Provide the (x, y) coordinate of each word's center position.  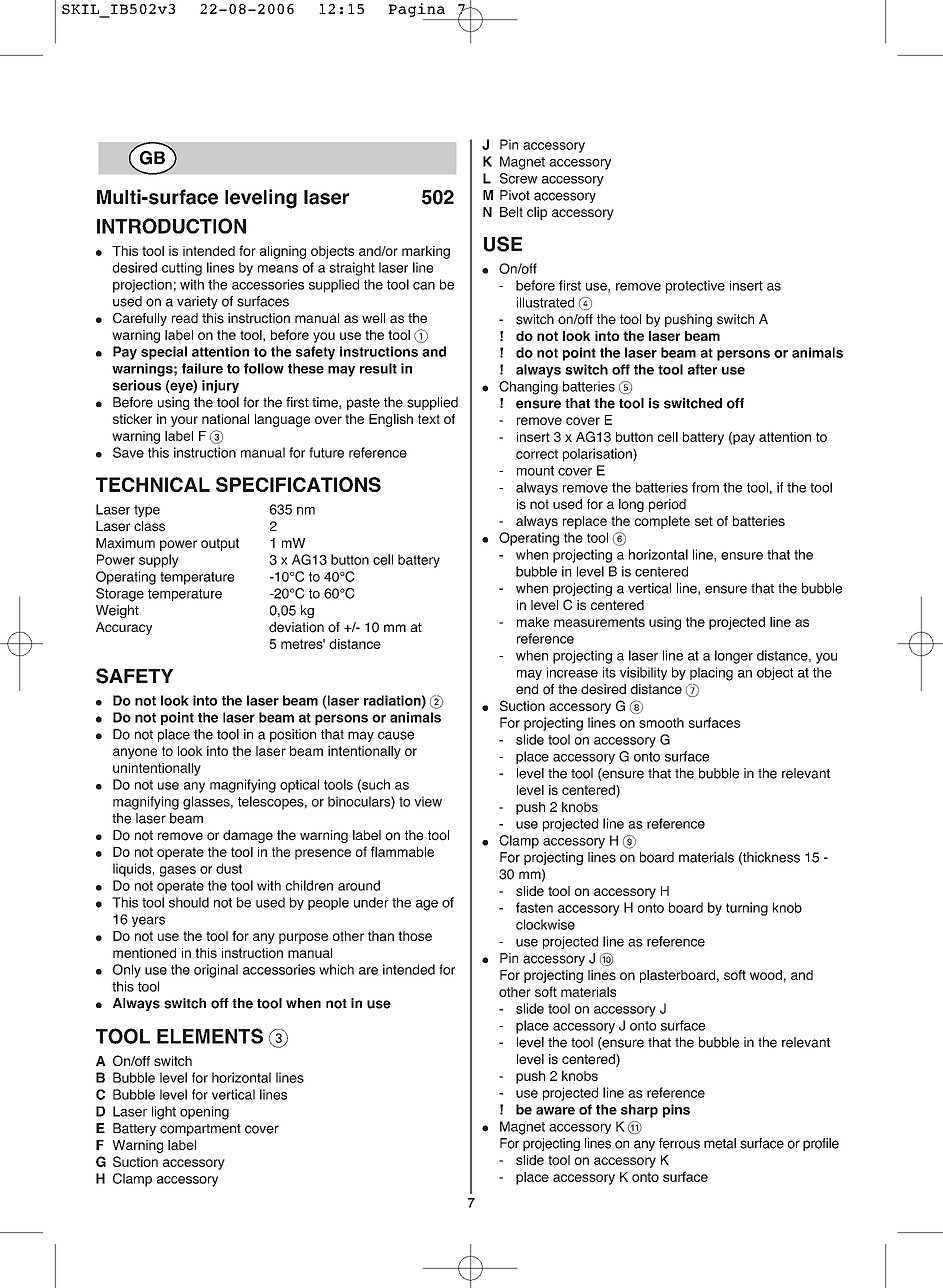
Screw (518, 178)
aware (555, 1111)
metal (720, 1143)
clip (537, 213)
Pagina (416, 10)
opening (204, 1113)
